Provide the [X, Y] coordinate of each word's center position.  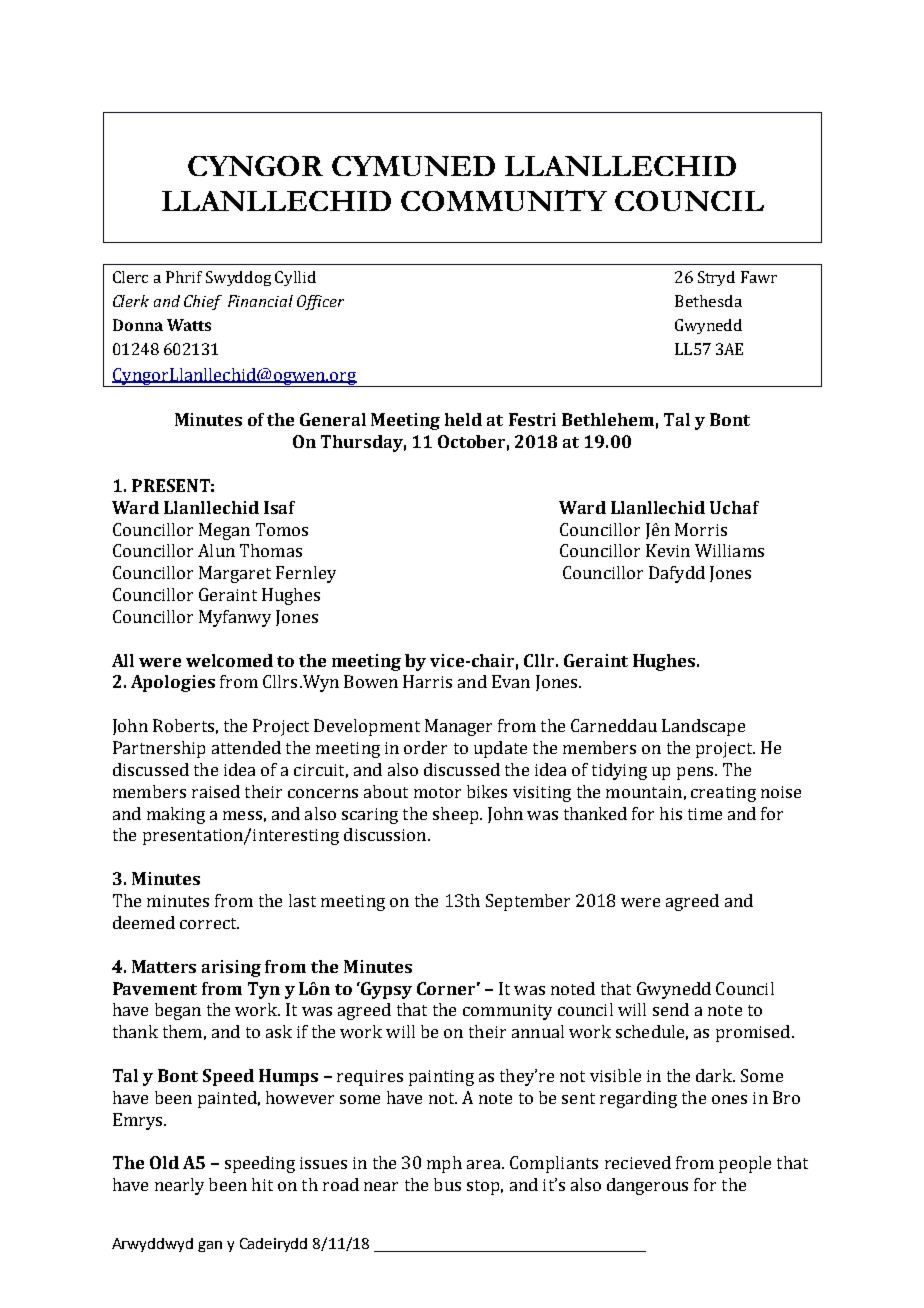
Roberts [183, 725]
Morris [701, 529]
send [671, 1009]
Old [164, 1162]
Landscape [703, 727]
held [463, 419]
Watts [189, 325]
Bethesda [708, 301]
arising [231, 968]
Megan [224, 531]
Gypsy [385, 990]
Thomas [271, 550]
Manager [458, 727]
